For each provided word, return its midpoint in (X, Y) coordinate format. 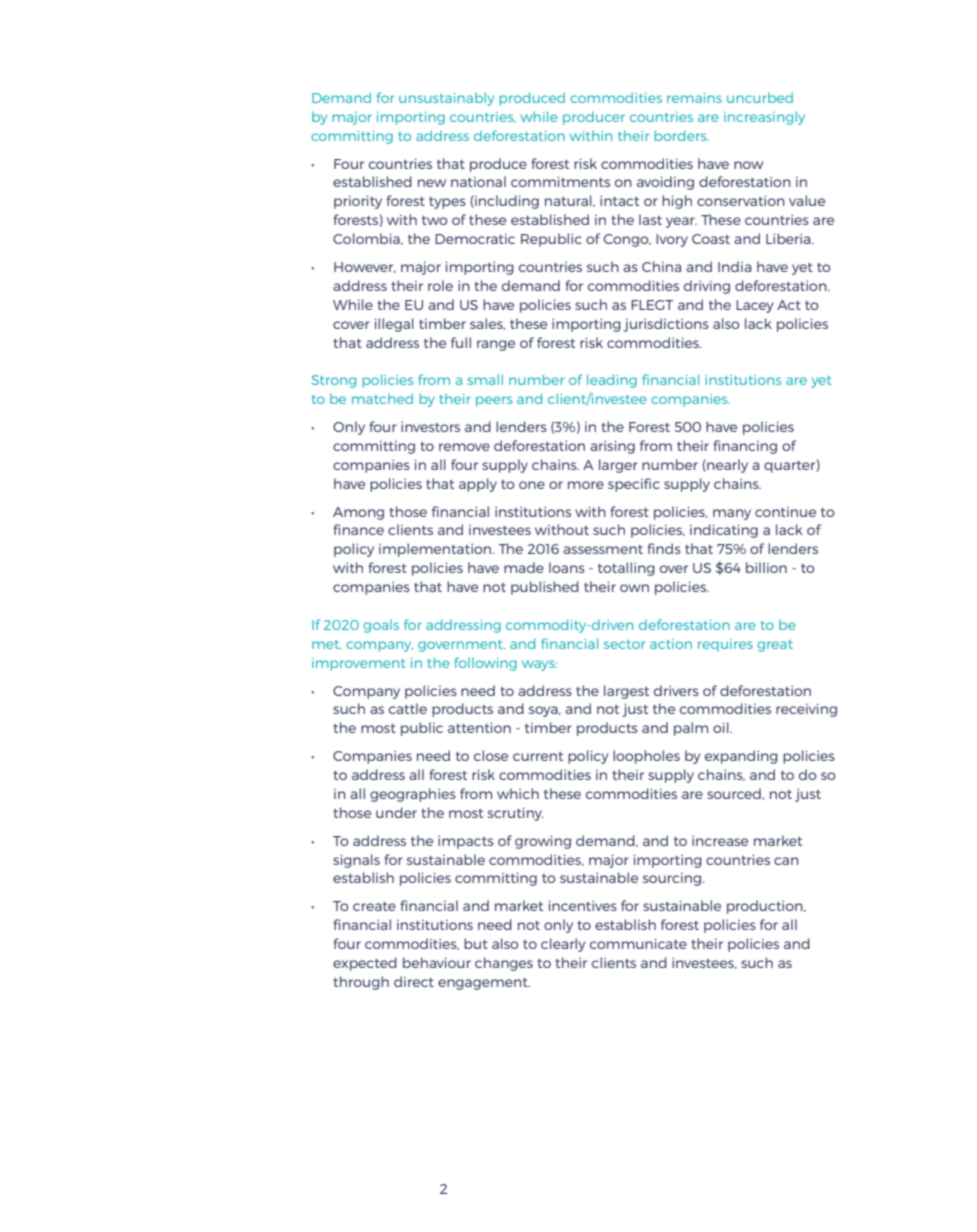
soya (544, 711)
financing (745, 447)
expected (365, 964)
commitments (560, 181)
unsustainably (446, 99)
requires (725, 645)
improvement (358, 664)
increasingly (764, 118)
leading (612, 381)
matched (382, 398)
